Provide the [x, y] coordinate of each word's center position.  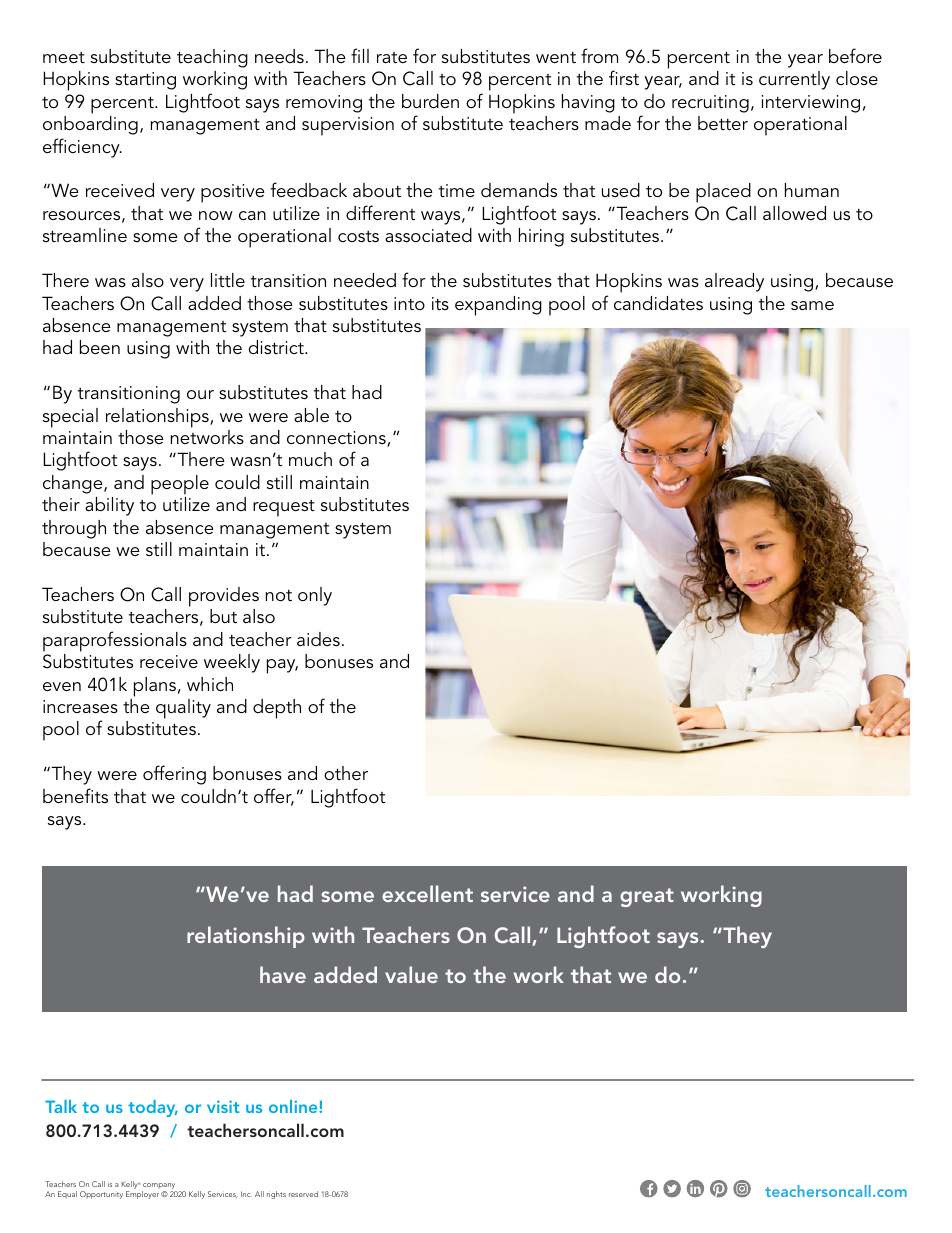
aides [318, 639]
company [159, 1187]
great [647, 897]
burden [430, 101]
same [812, 306]
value [411, 974]
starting [145, 81]
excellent [427, 893]
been [100, 347]
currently [794, 80]
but [223, 616]
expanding [498, 306]
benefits [75, 795]
